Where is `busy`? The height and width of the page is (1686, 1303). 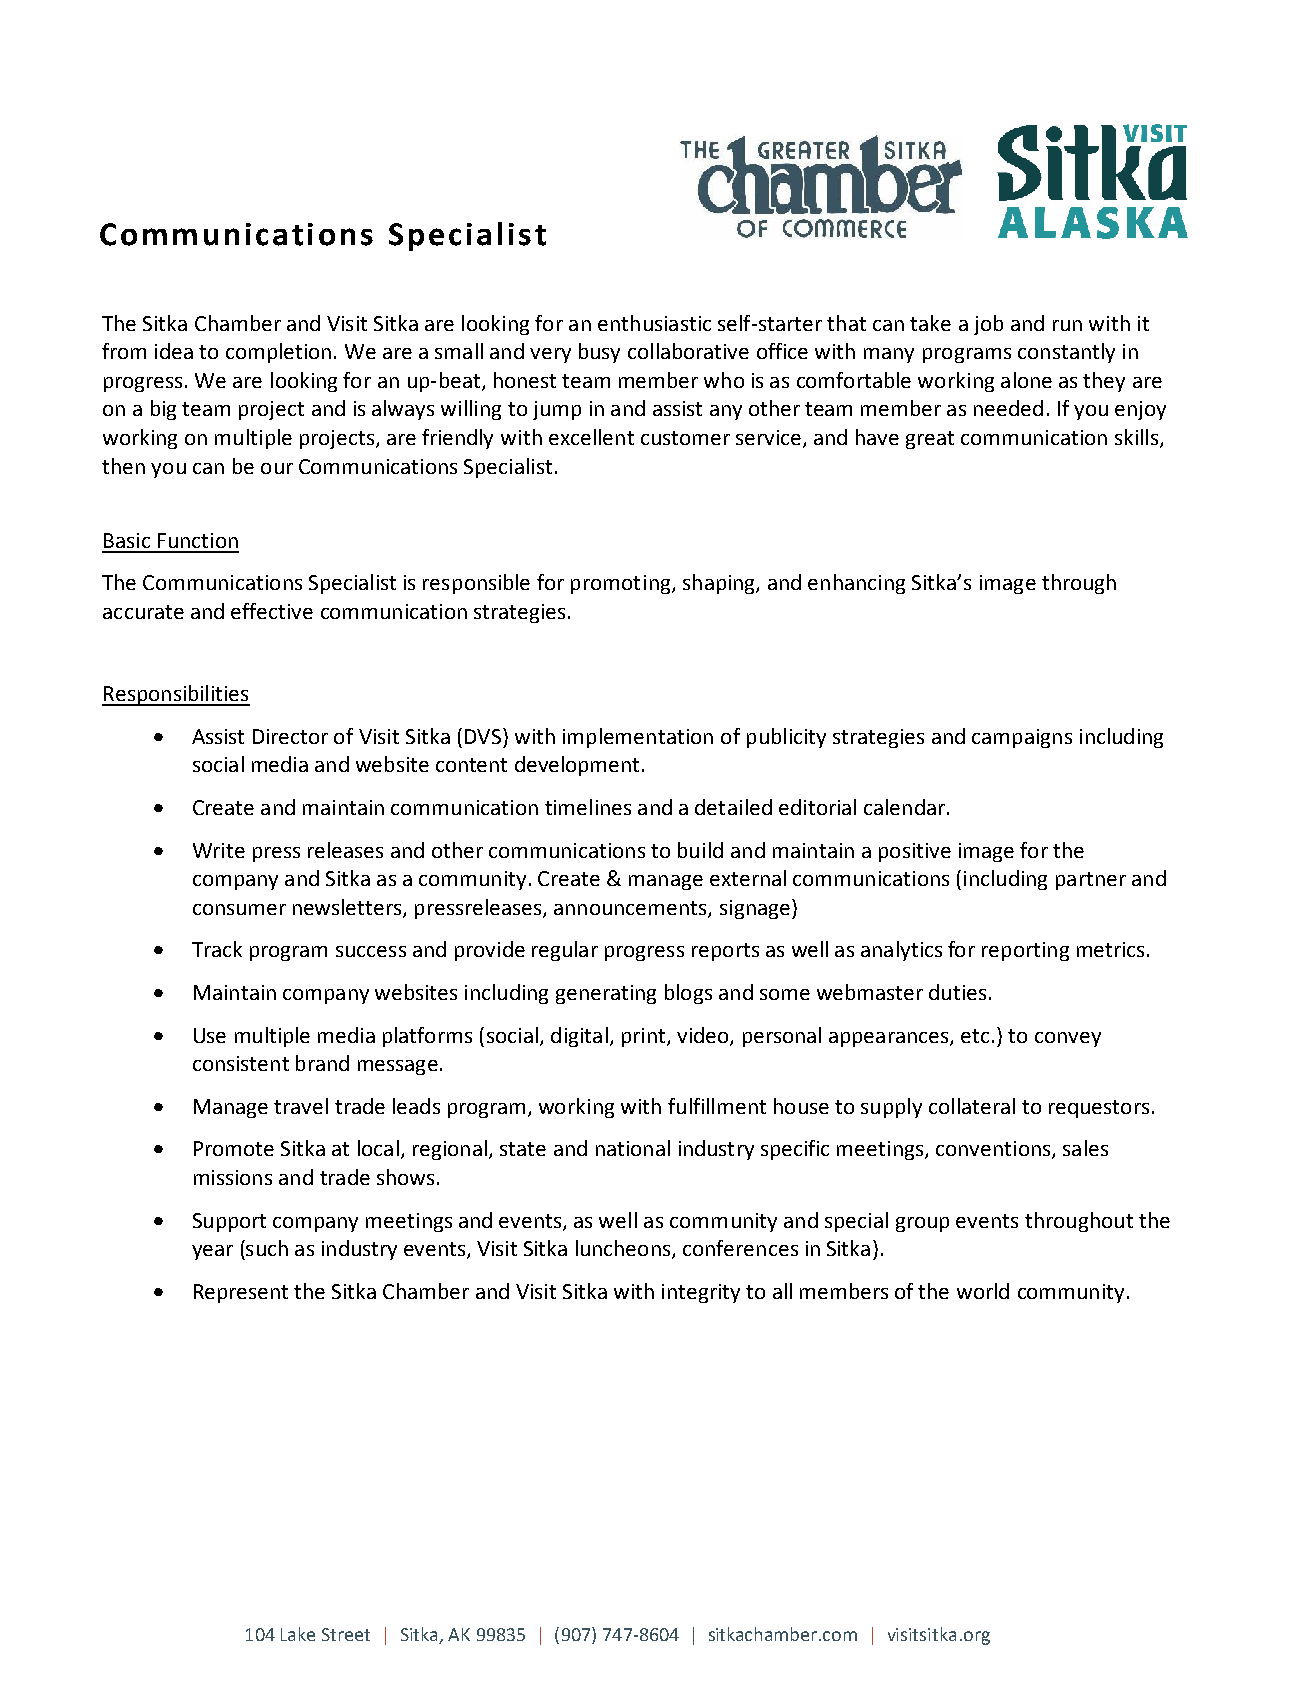 busy is located at coordinates (599, 353).
